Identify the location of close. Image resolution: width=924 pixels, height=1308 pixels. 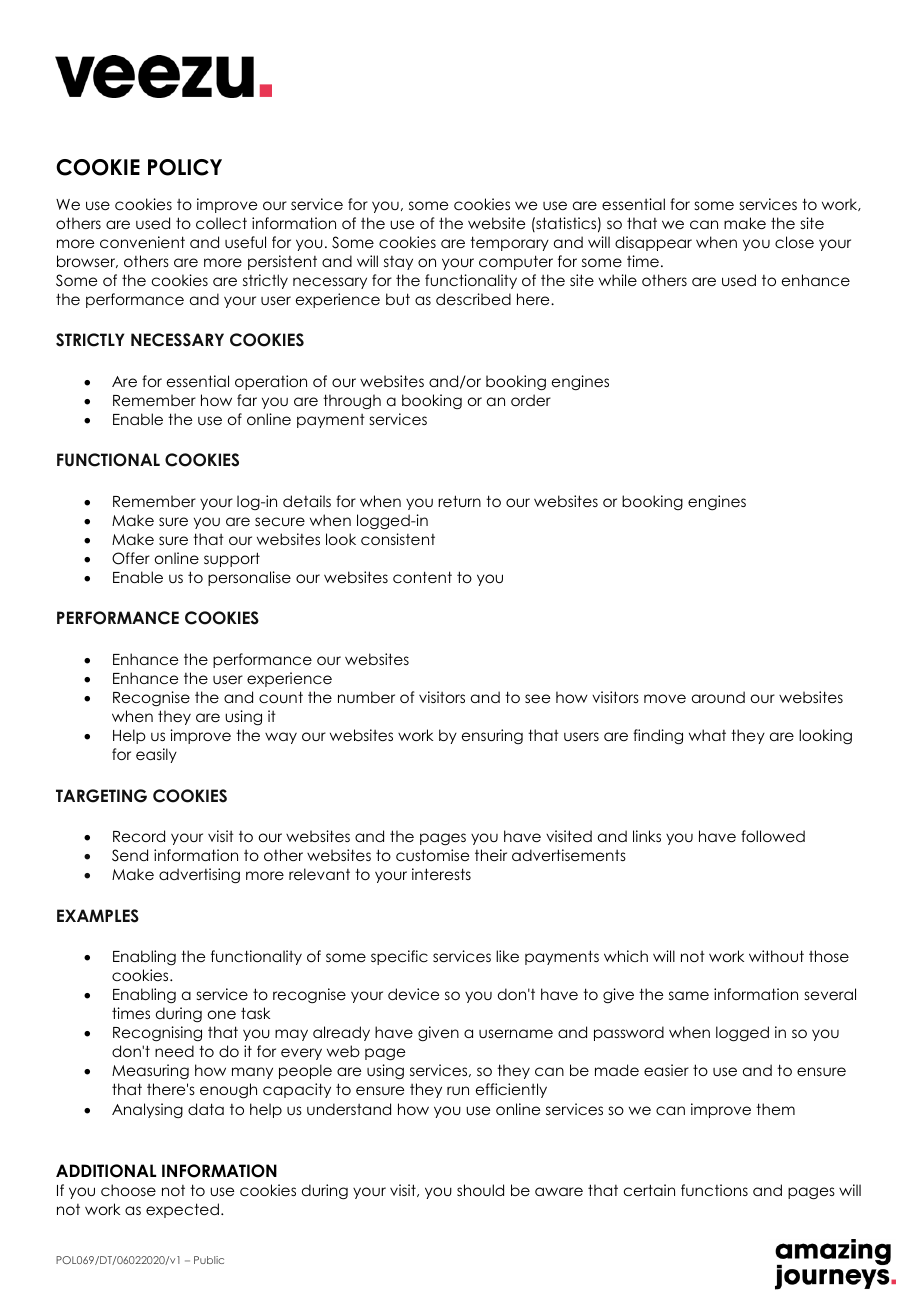
(794, 242).
